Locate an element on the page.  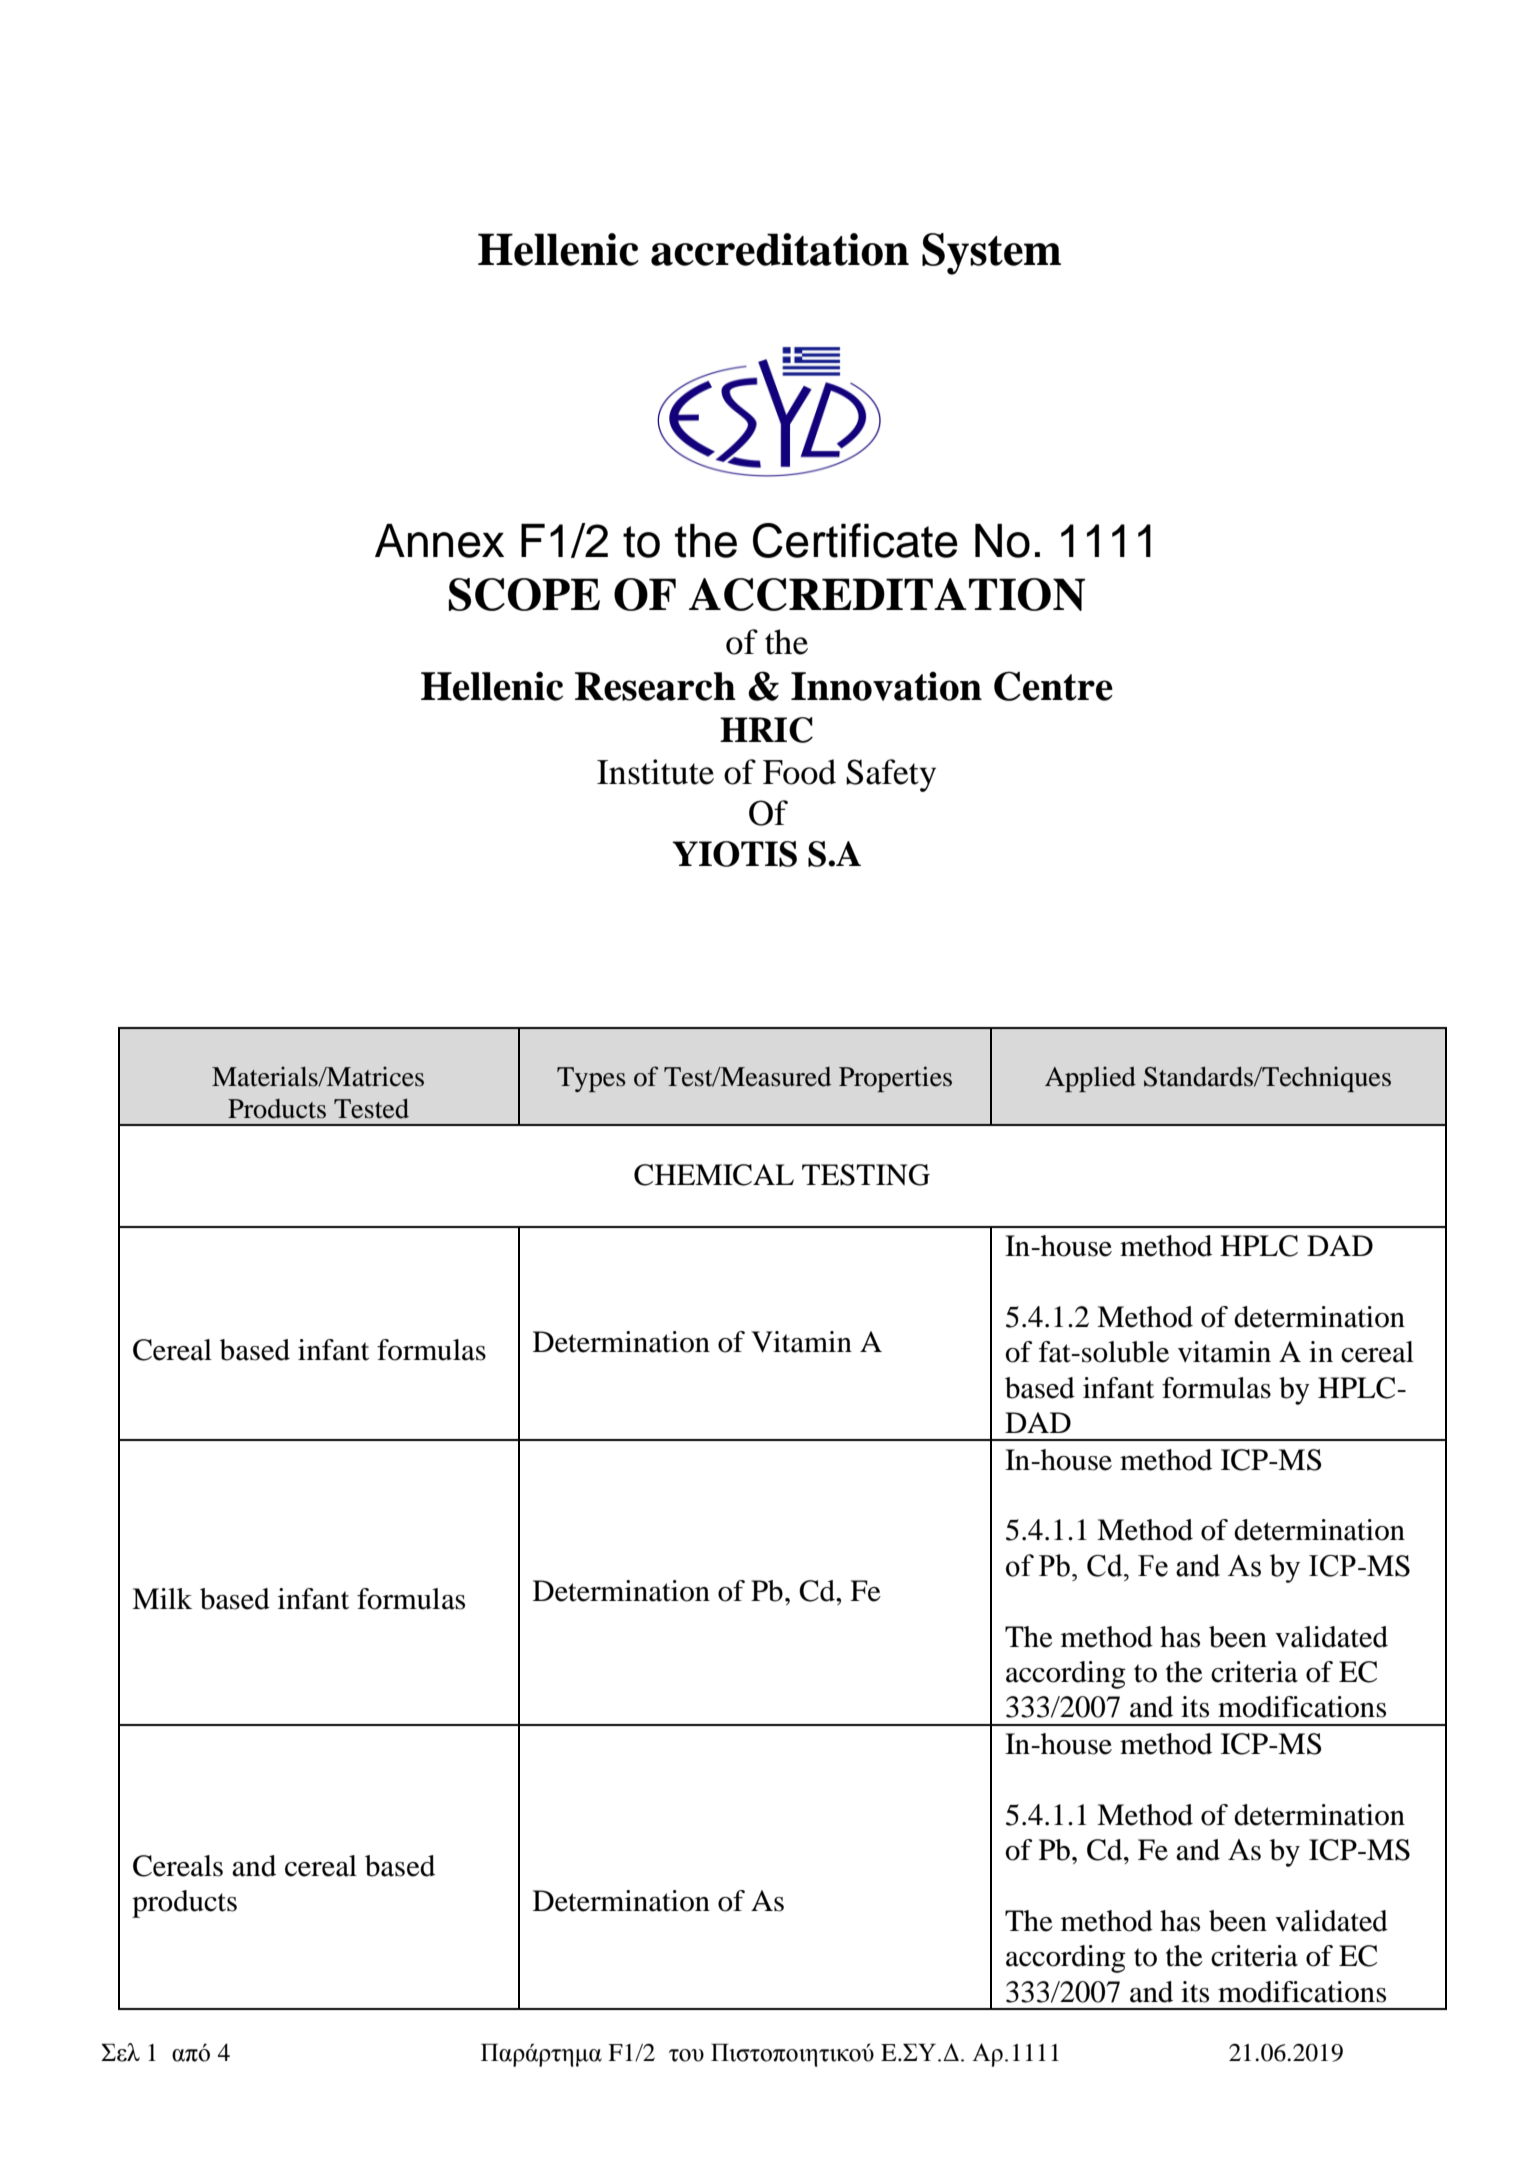
Applied is located at coordinates (1090, 1079).
